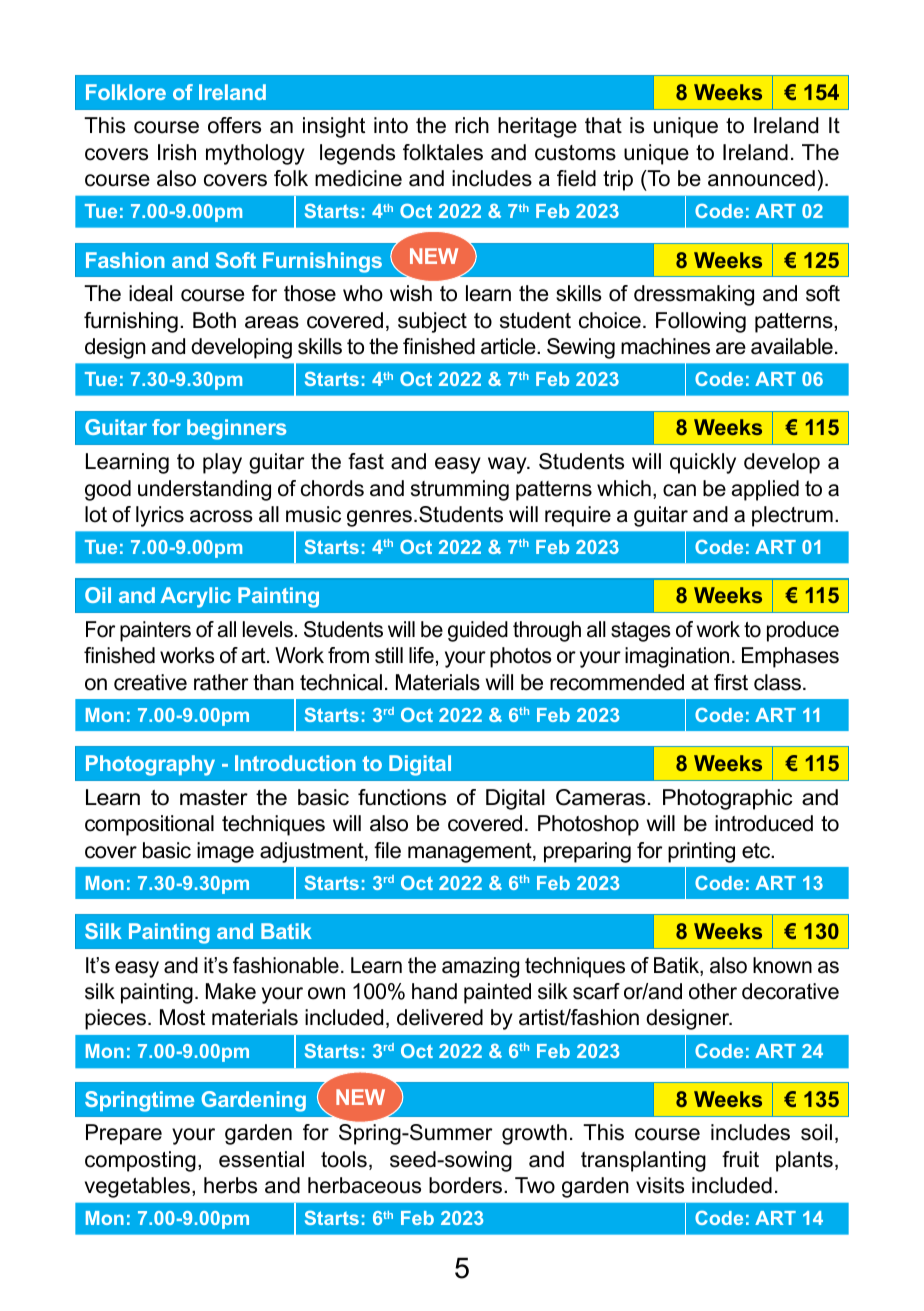 This screenshot has width=924, height=1311. Describe the element at coordinates (472, 125) in the screenshot. I see `rich` at that location.
